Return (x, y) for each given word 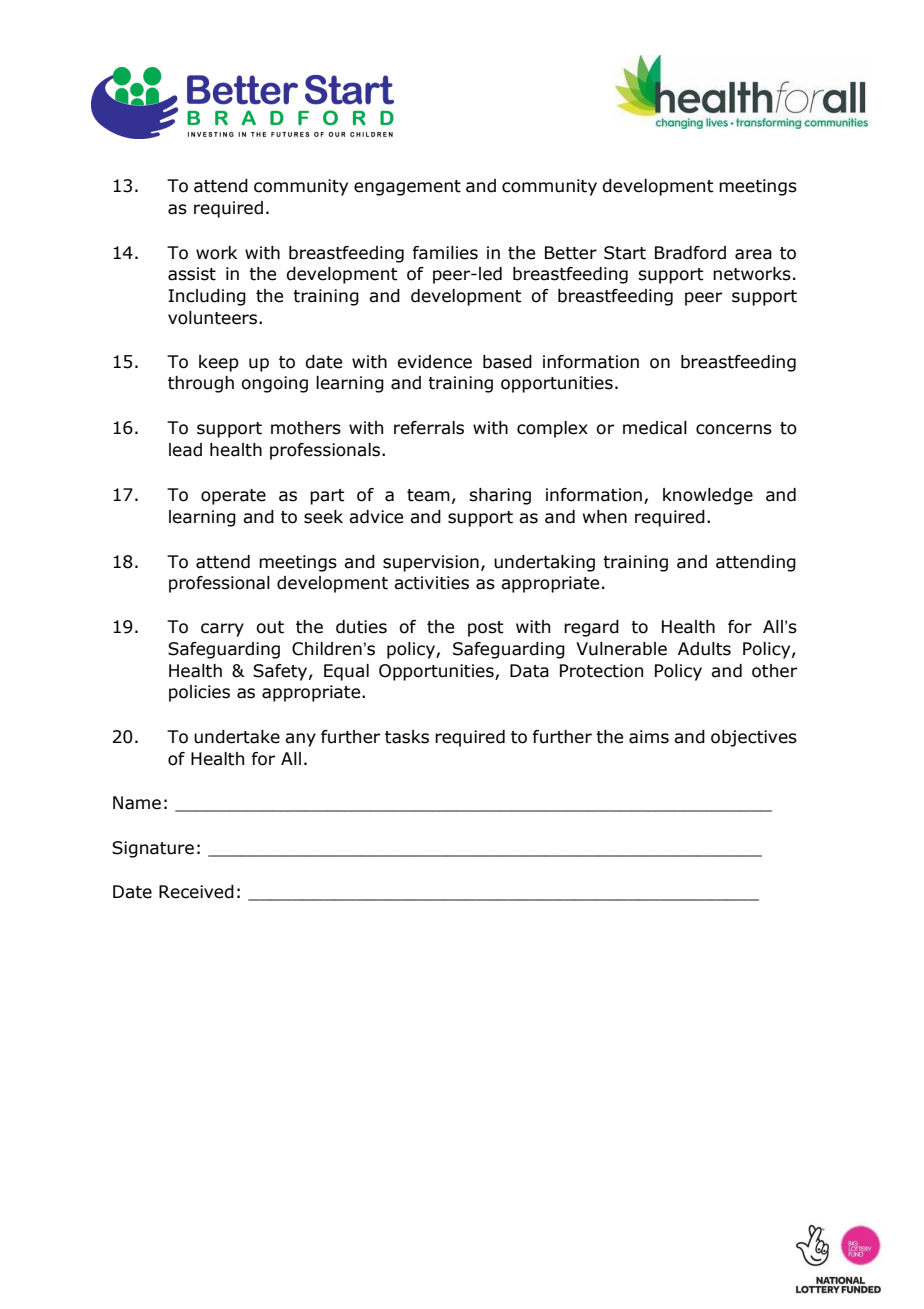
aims (649, 737)
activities (431, 583)
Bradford (690, 253)
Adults (704, 649)
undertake (237, 737)
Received (196, 892)
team (428, 495)
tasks (407, 737)
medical (655, 428)
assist (192, 274)
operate (233, 497)
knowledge (708, 496)
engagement (407, 188)
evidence (434, 362)
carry (222, 630)
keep (219, 363)
